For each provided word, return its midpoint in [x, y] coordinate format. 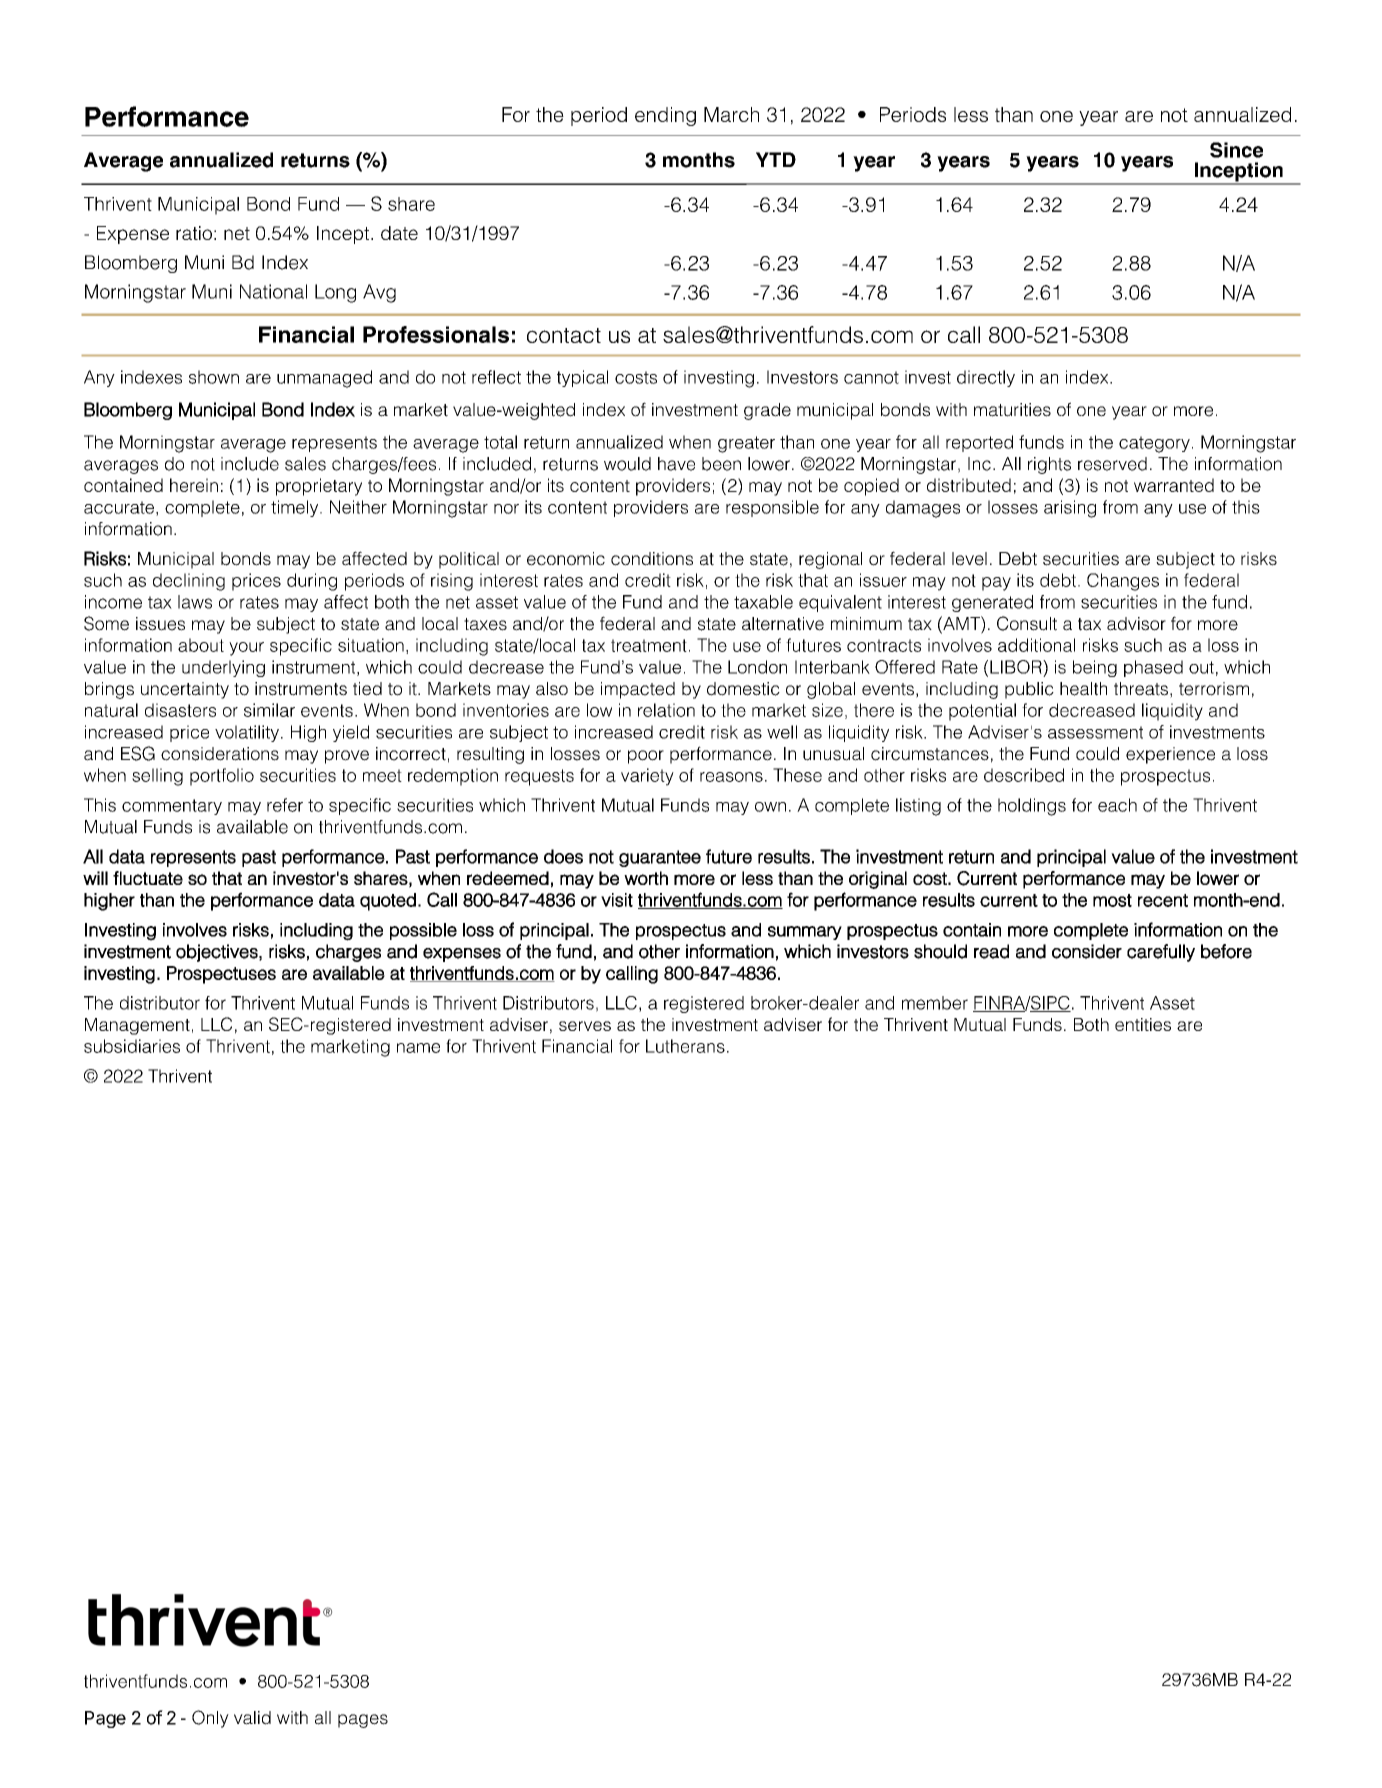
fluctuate [148, 878]
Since [1236, 150]
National [273, 291]
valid [252, 1718]
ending [665, 116]
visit [617, 900]
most [1112, 900]
